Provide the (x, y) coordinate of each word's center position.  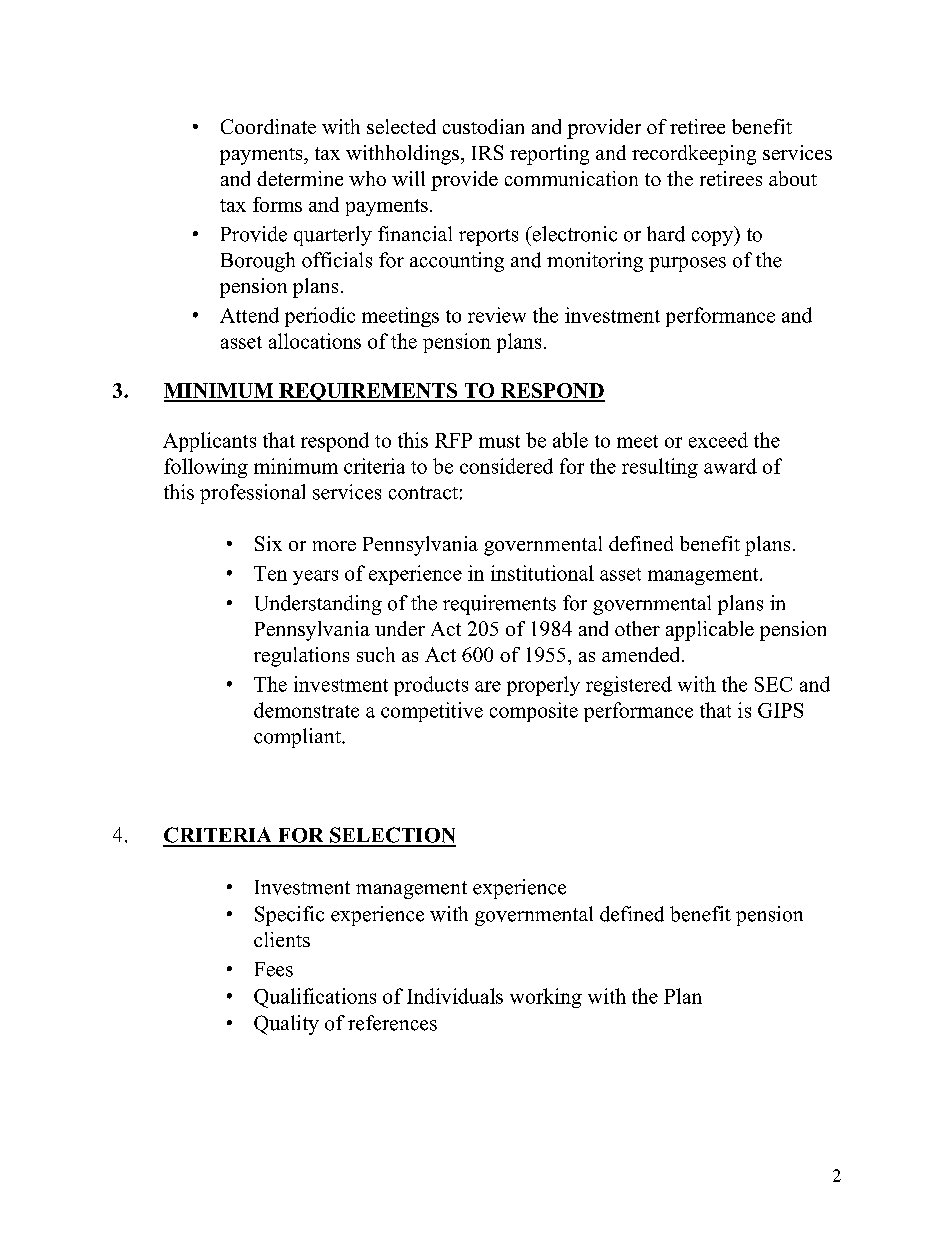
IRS (487, 152)
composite (534, 712)
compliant (298, 738)
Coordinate (268, 126)
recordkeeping (694, 155)
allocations (315, 341)
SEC (773, 684)
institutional (542, 573)
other (637, 628)
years (315, 577)
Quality (286, 1025)
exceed (718, 440)
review (497, 315)
